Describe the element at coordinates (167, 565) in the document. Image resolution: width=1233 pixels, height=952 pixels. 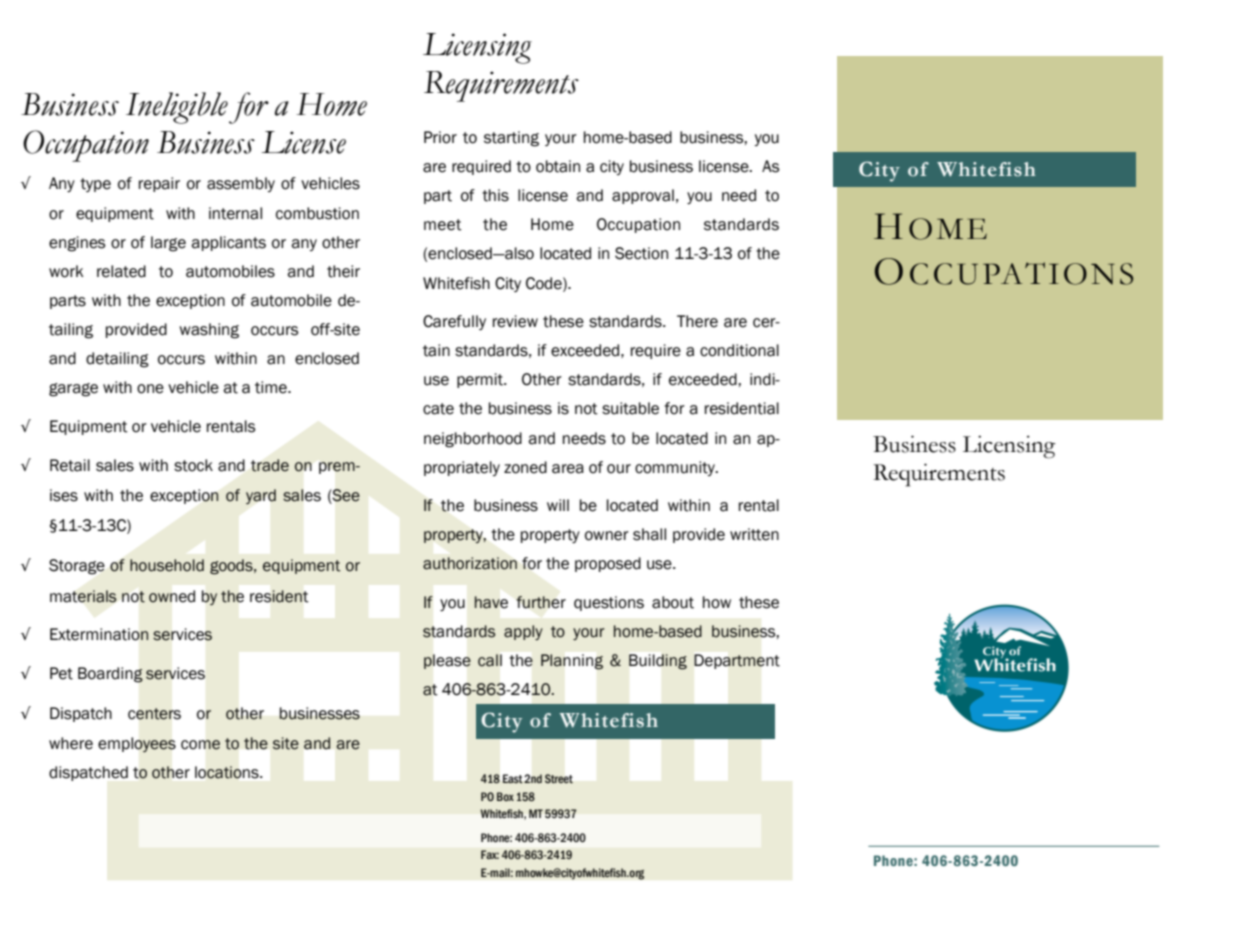
I see `household` at that location.
